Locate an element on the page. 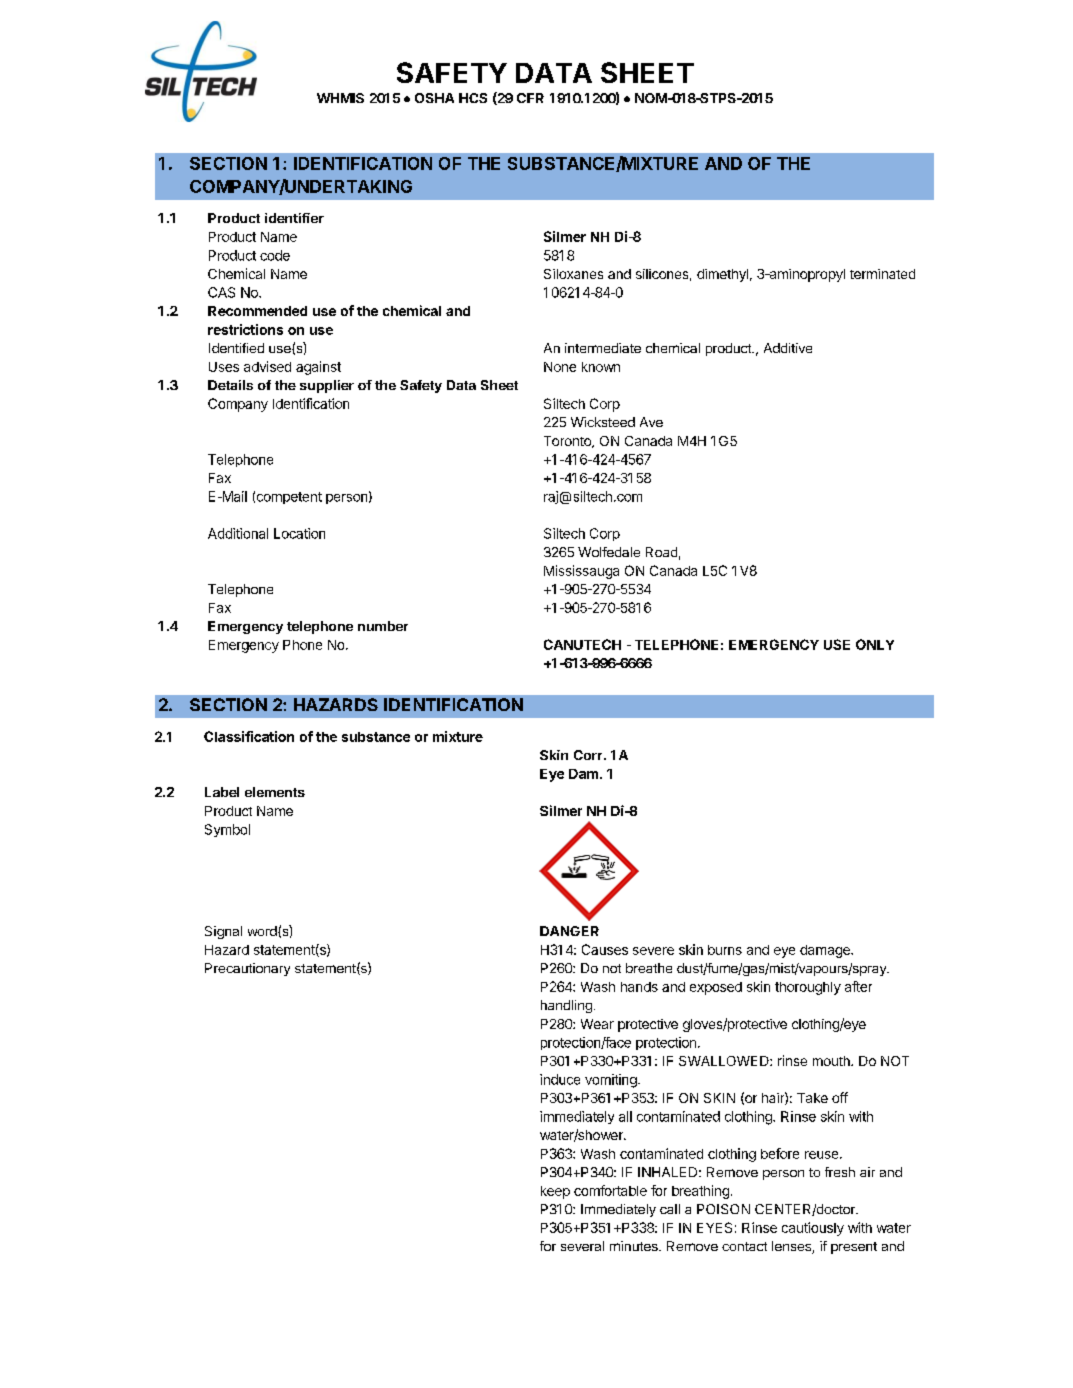  several is located at coordinates (582, 1246).
